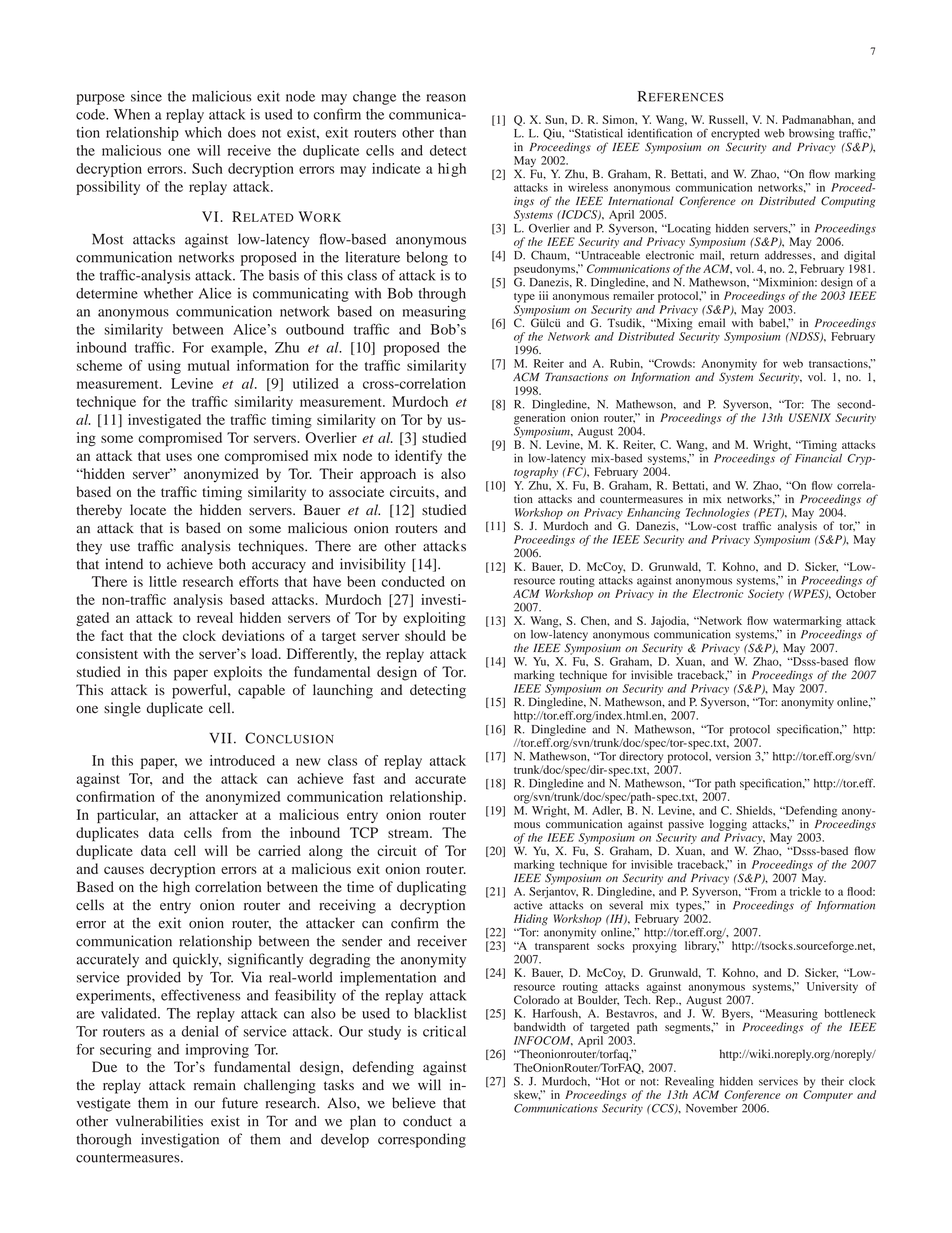 This page has height=1233, width=952. What do you see at coordinates (409, 833) in the page?
I see `stream` at bounding box center [409, 833].
